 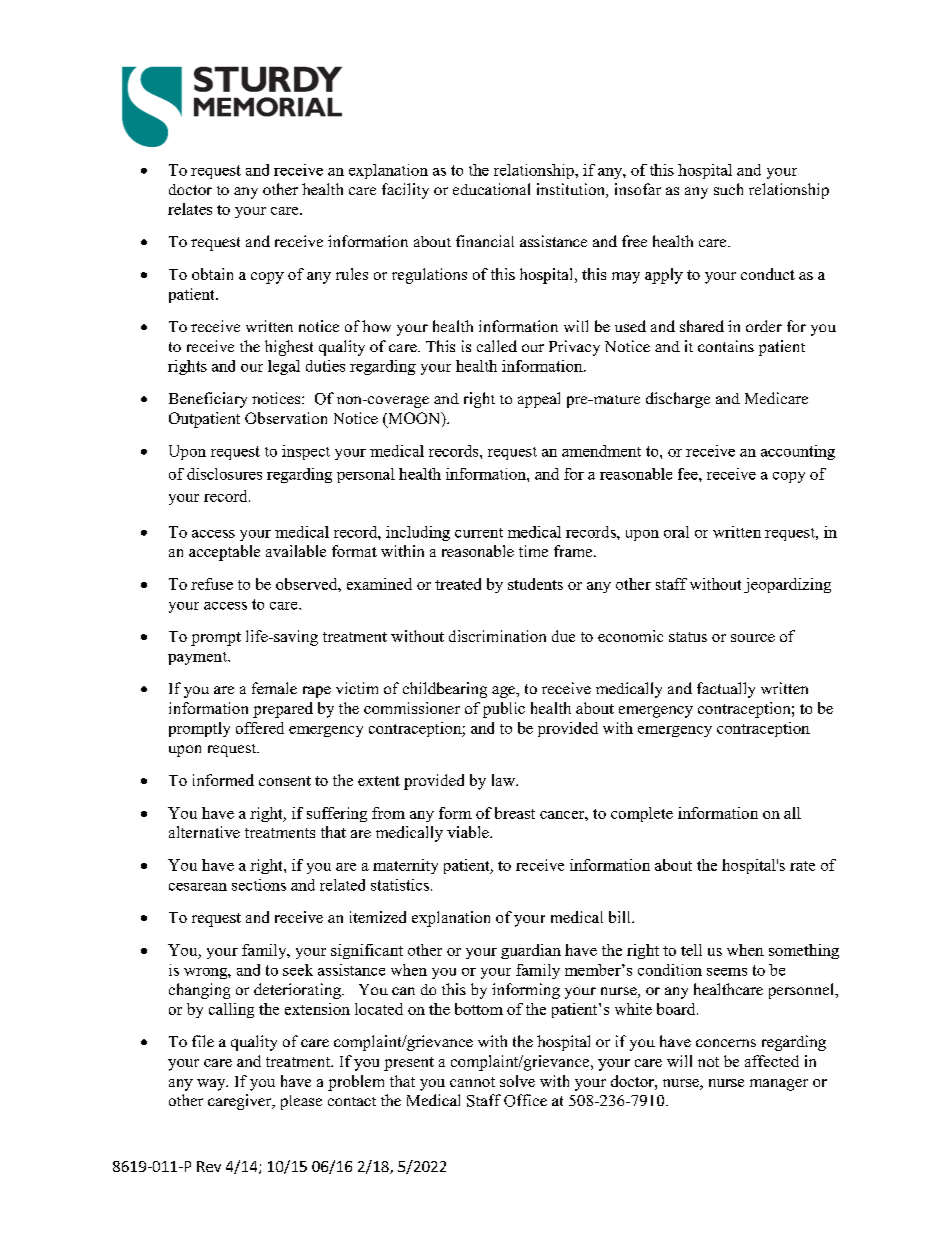 What do you see at coordinates (190, 209) in the screenshot?
I see `relates` at bounding box center [190, 209].
